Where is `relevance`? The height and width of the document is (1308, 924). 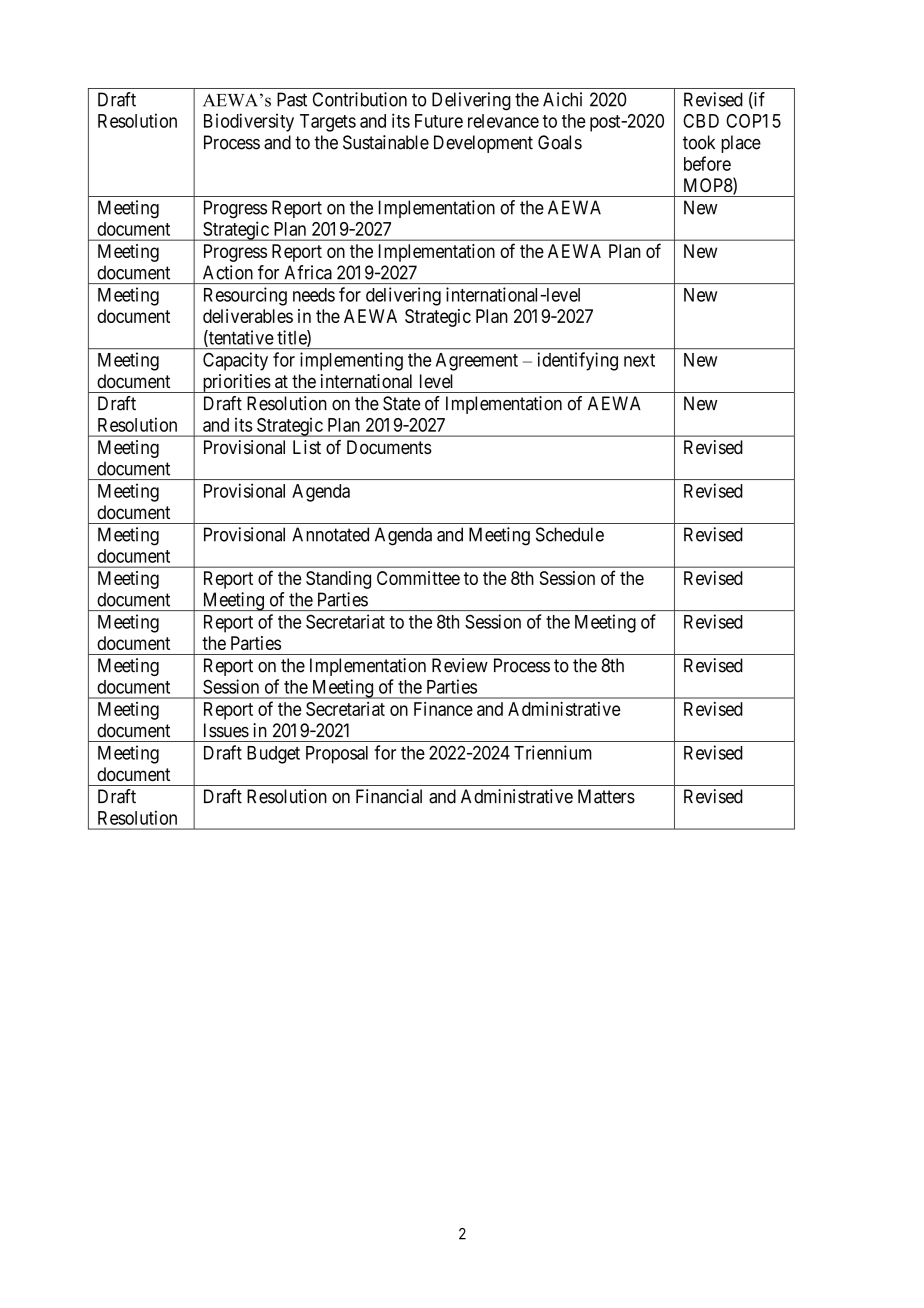 relevance is located at coordinates (503, 121).
